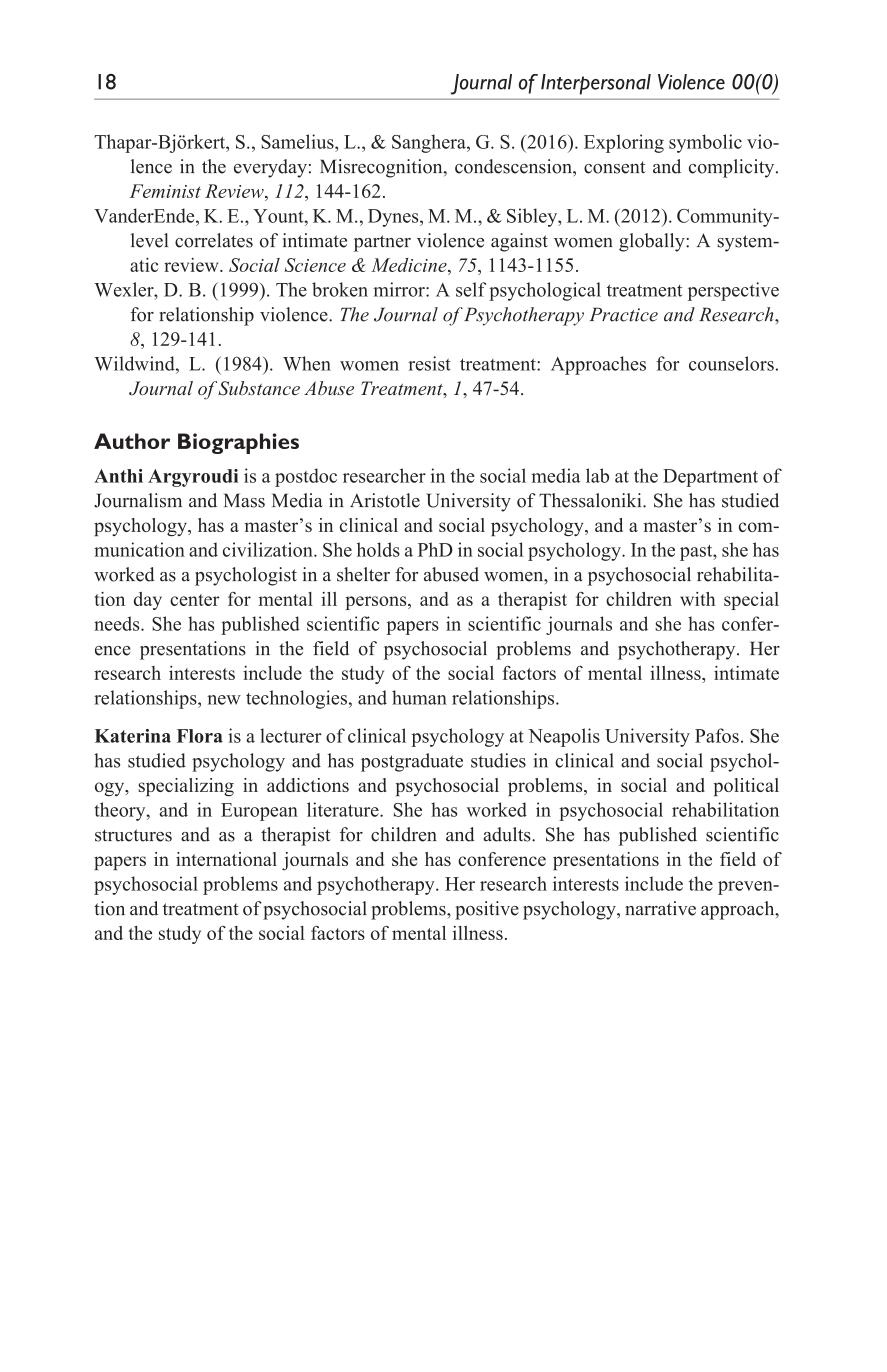 The image size is (887, 1372). What do you see at coordinates (259, 388) in the screenshot?
I see `Substance` at bounding box center [259, 388].
